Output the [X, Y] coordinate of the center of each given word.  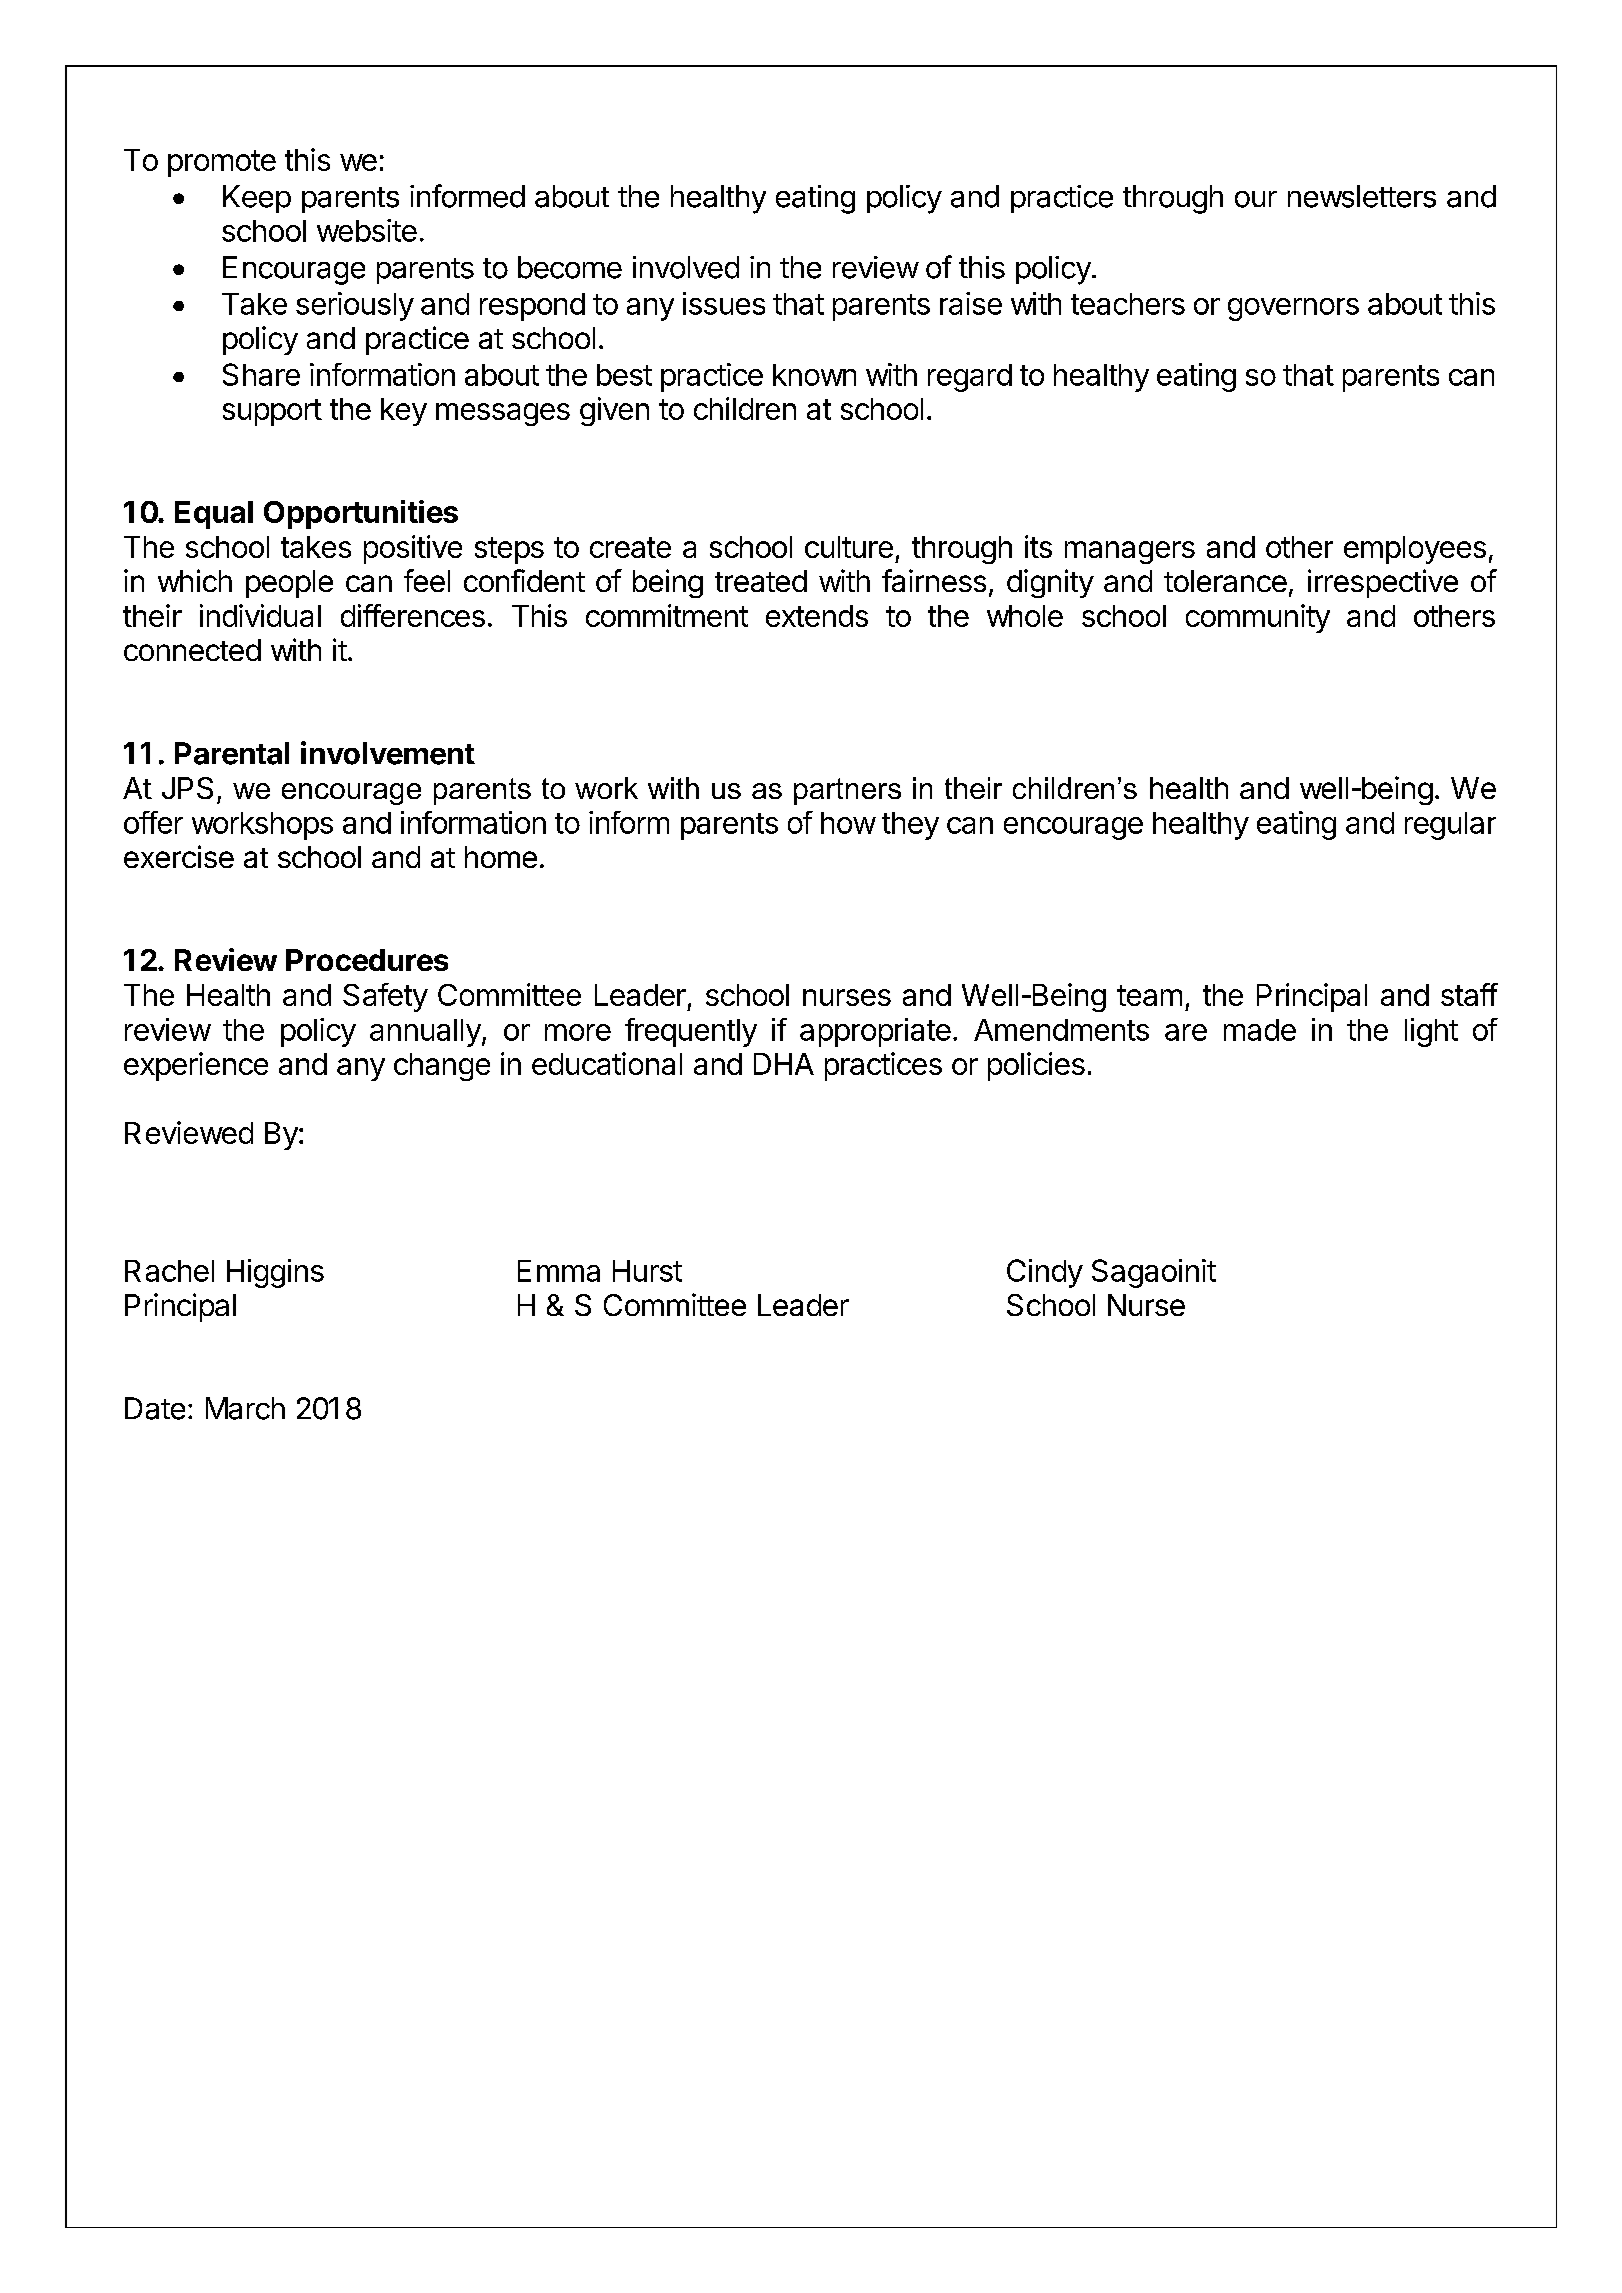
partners [847, 791]
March [245, 1408]
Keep [257, 199]
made [1260, 1030]
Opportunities [361, 514]
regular [1450, 826]
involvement [388, 753]
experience [196, 1066]
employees [1415, 550]
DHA [784, 1064]
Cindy [1045, 1273]
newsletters [1362, 196]
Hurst [647, 1271]
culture [849, 547]
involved [686, 267]
